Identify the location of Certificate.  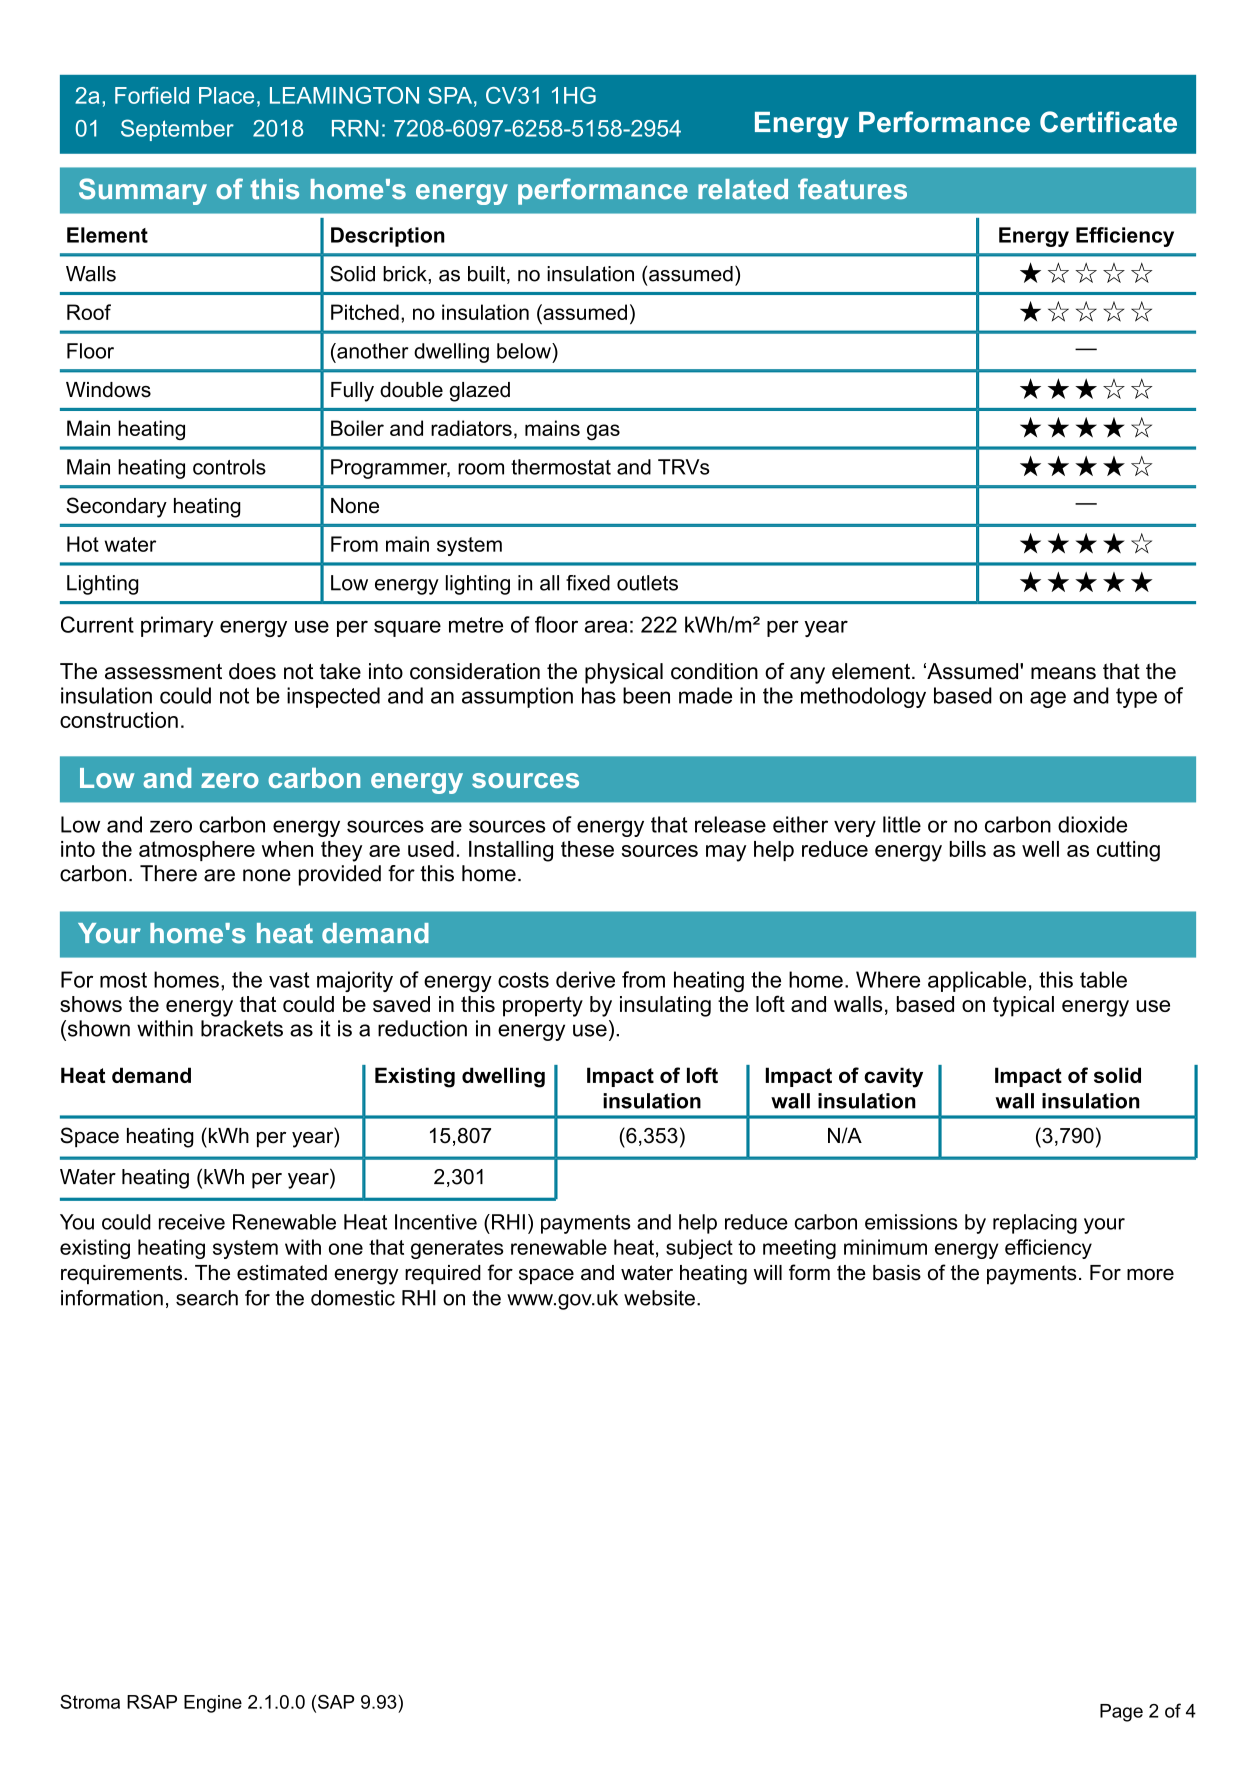
(1108, 122).
